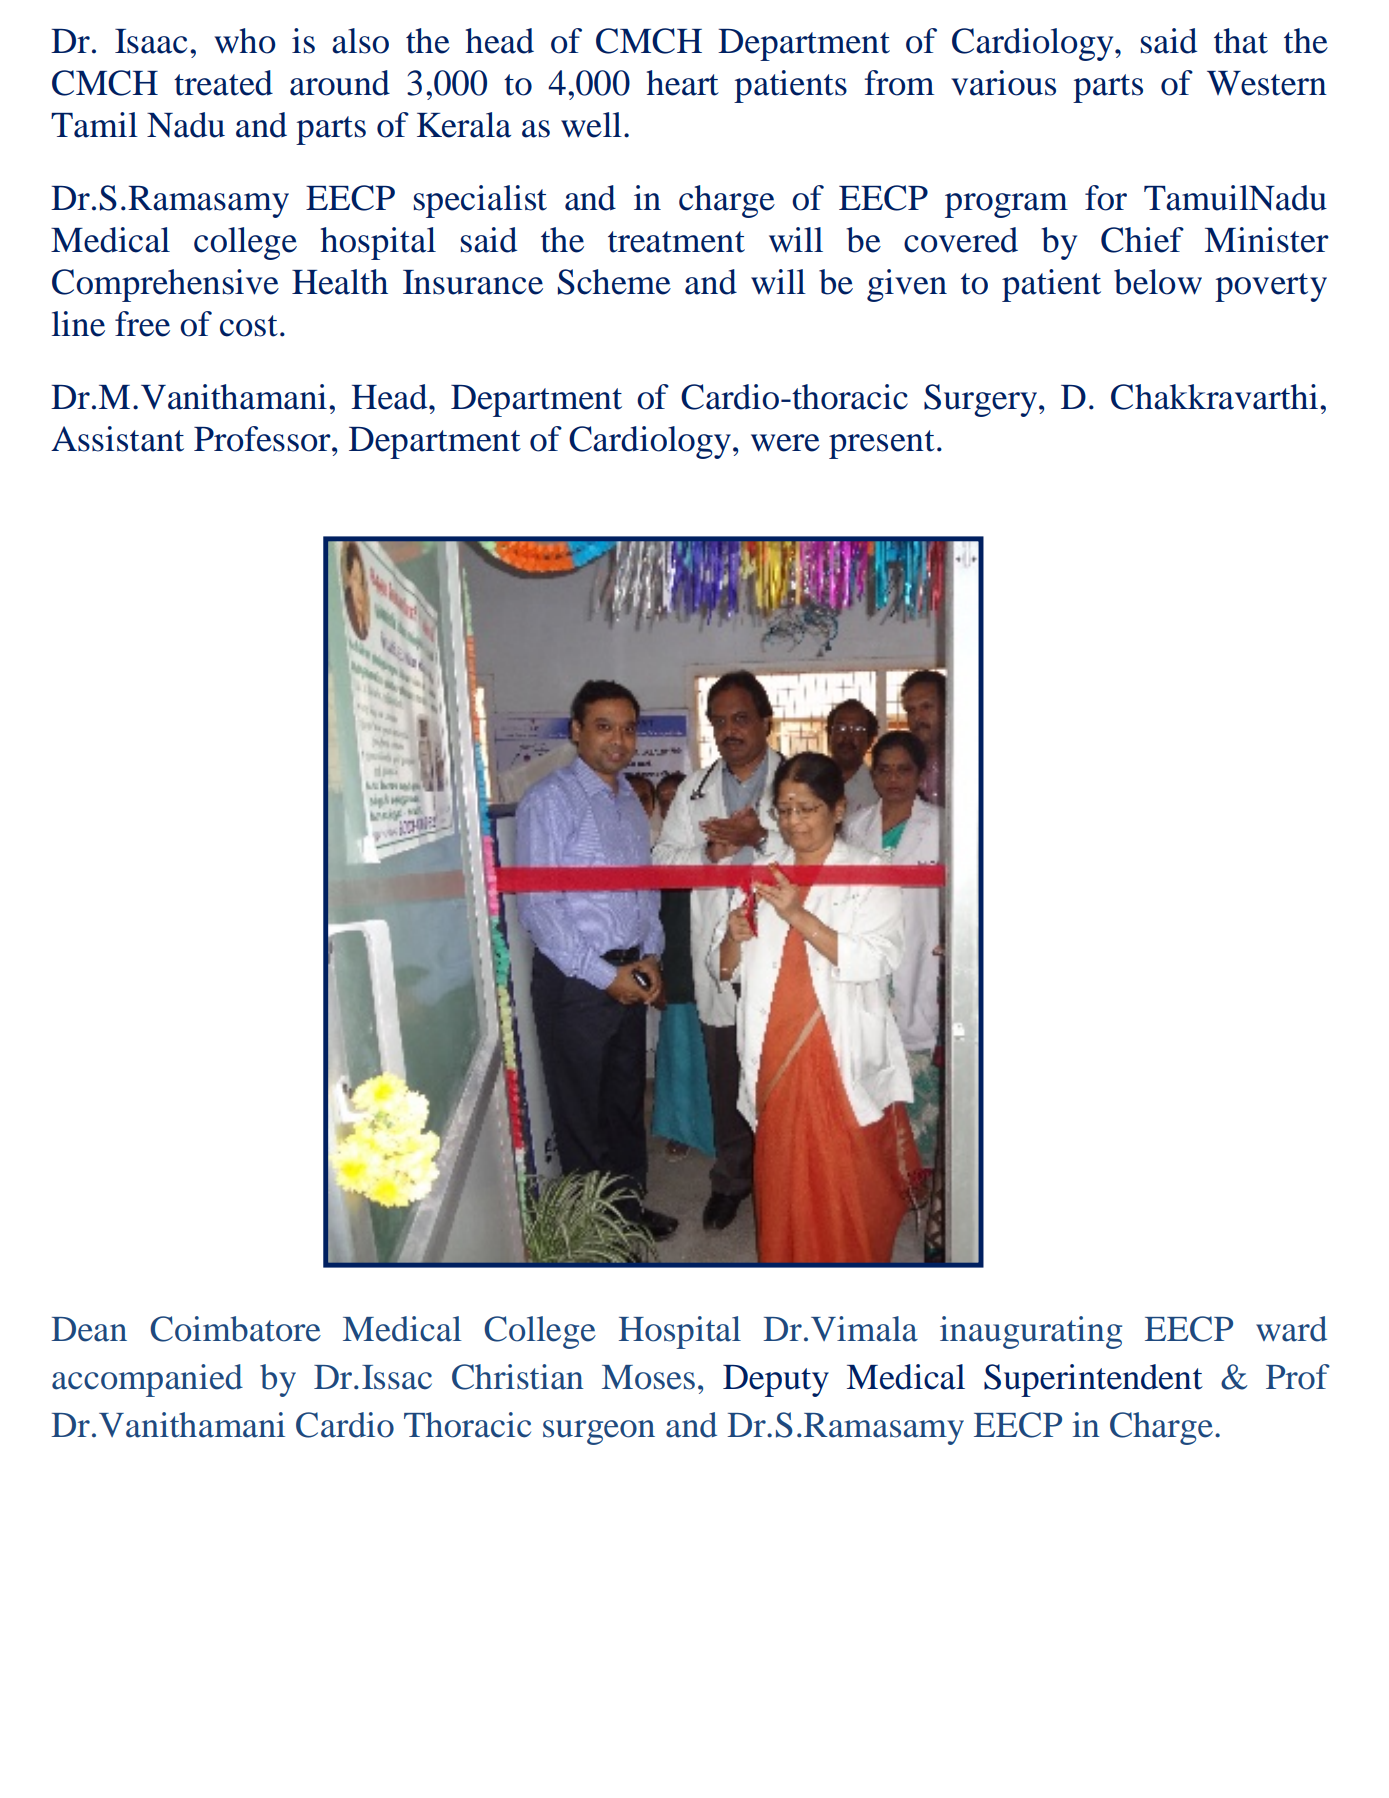 The width and height of the document is (1389, 1798). What do you see at coordinates (147, 1380) in the document?
I see `accompanied` at bounding box center [147, 1380].
